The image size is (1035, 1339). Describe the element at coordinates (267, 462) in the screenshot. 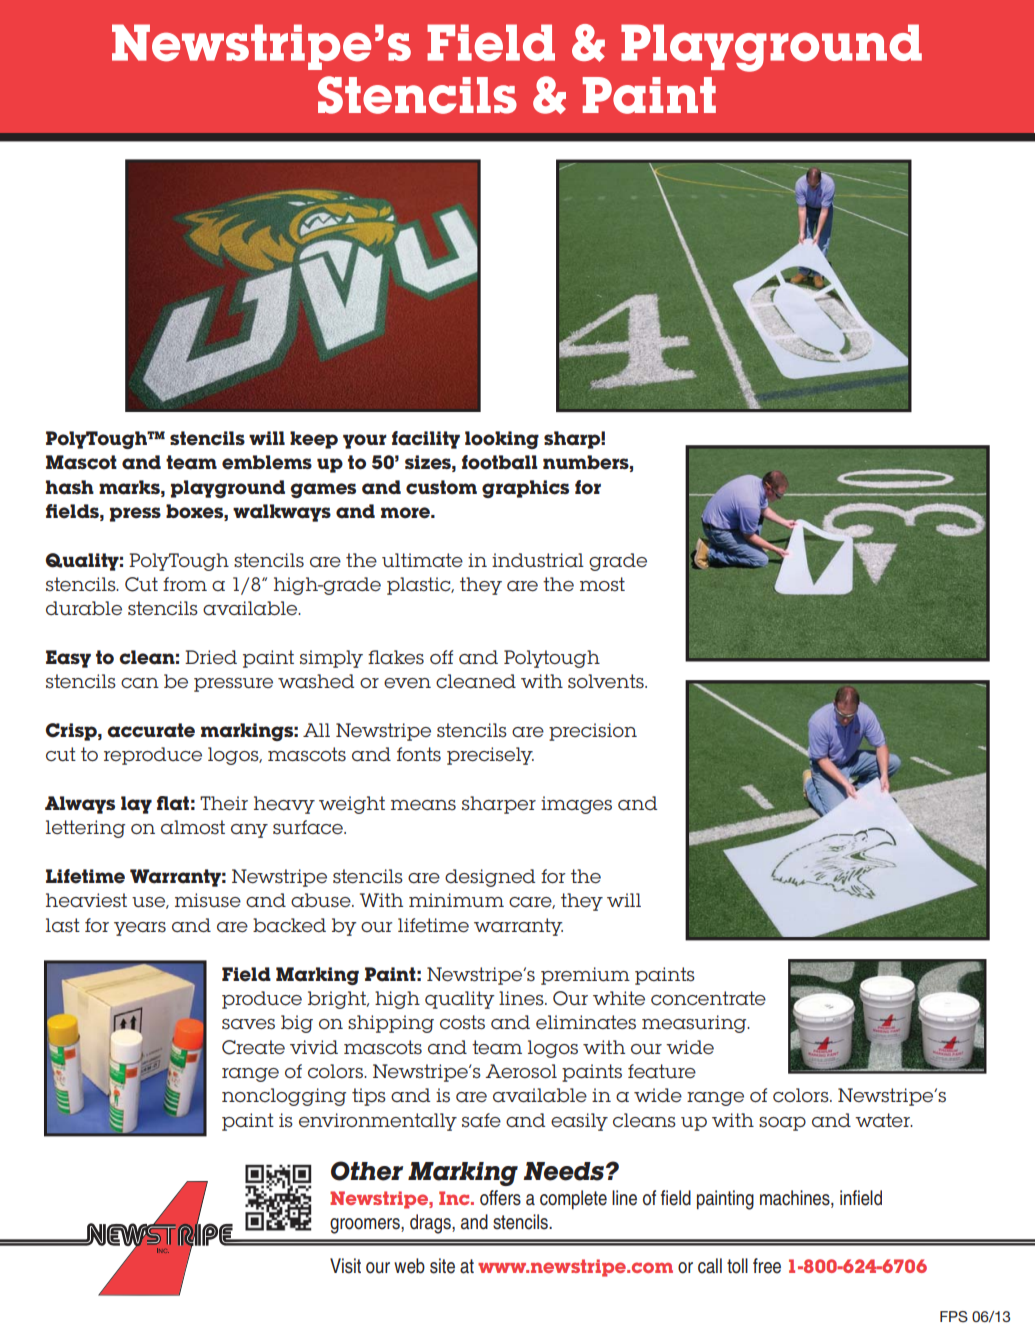

I see `emblems` at that location.
